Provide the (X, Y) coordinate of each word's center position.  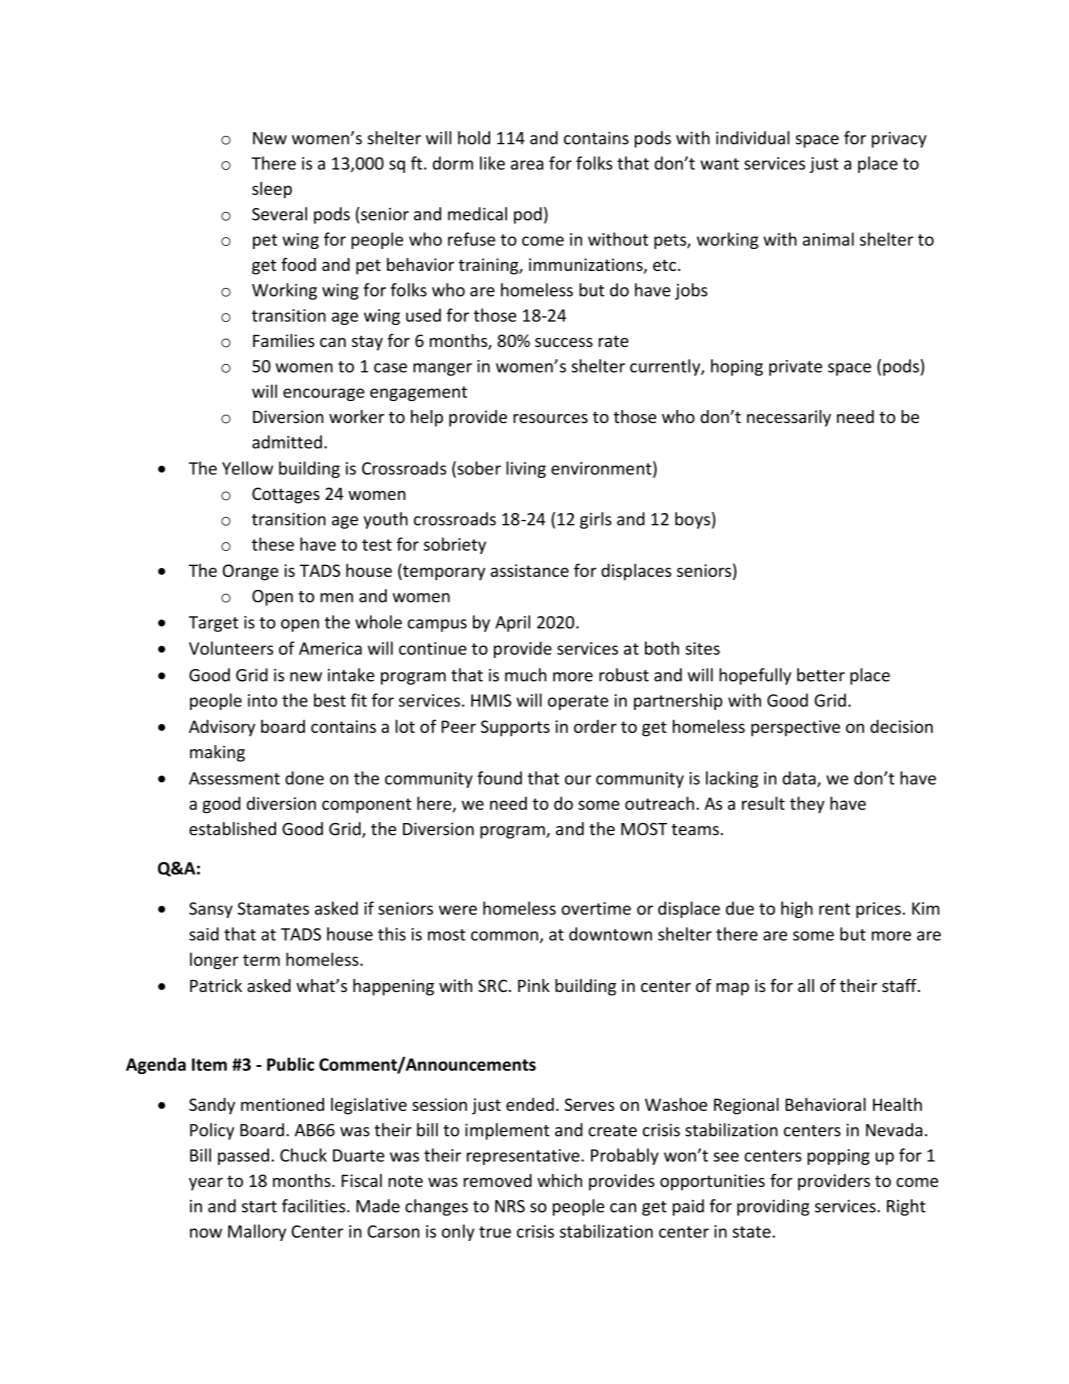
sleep (272, 190)
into (262, 700)
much (526, 675)
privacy (899, 139)
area (527, 165)
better (821, 675)
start (259, 1207)
